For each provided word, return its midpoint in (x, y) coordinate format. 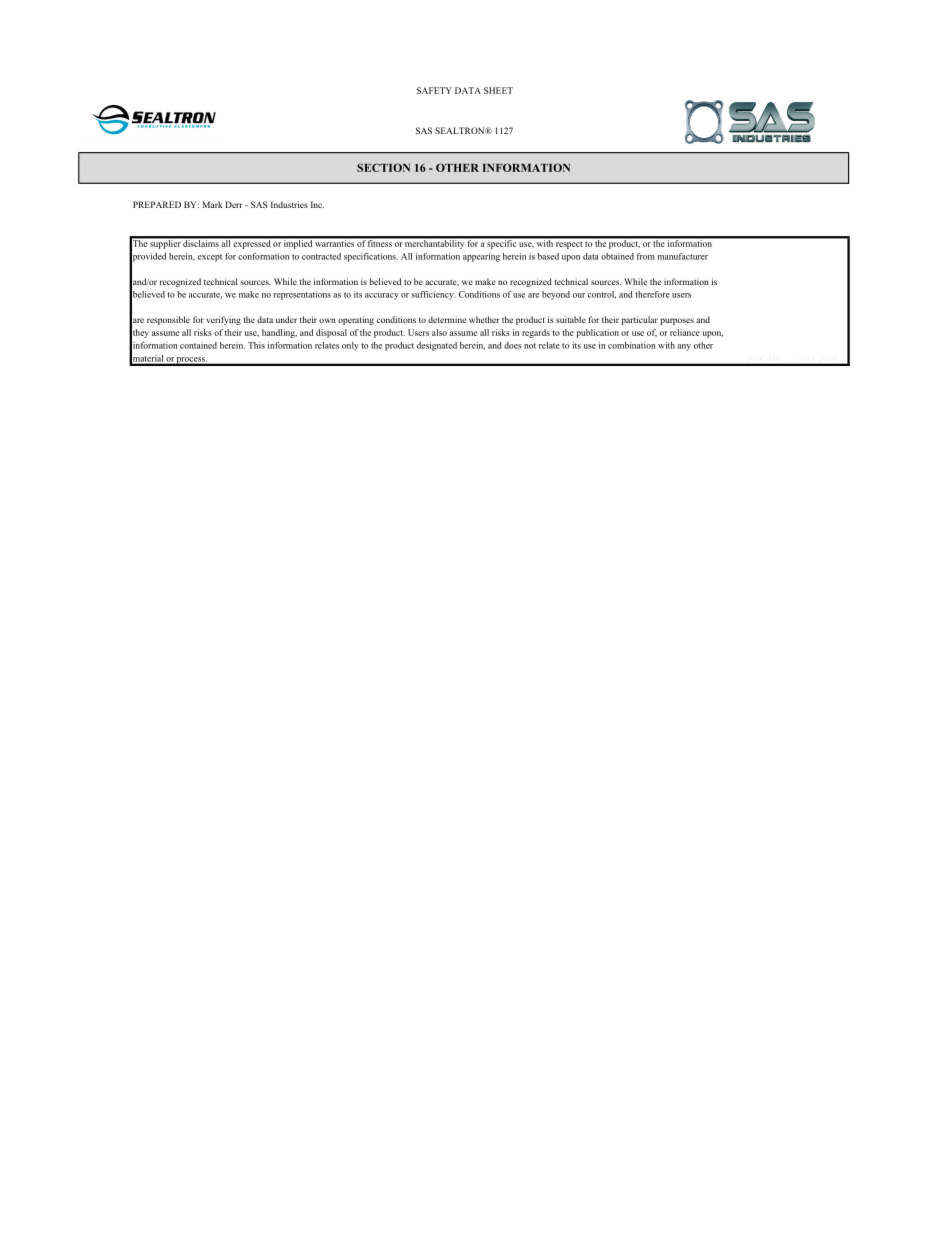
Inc (317, 204)
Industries (289, 204)
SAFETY (434, 90)
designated (437, 346)
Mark (212, 204)
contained (198, 345)
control (602, 295)
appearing (481, 257)
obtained (617, 256)
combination (632, 345)
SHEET (498, 90)
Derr (234, 204)
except (210, 258)
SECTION (383, 167)
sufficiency (433, 295)
